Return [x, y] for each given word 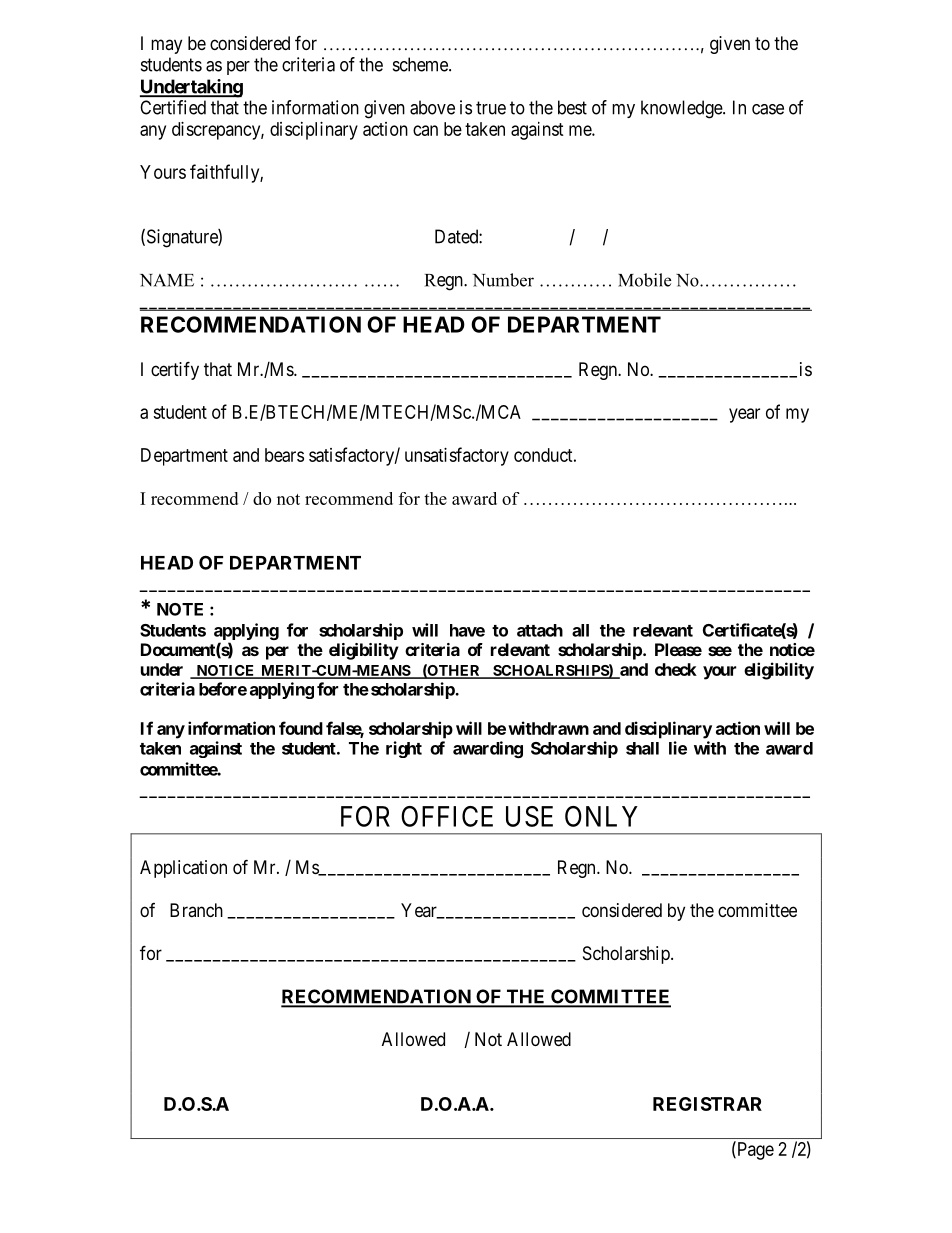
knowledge [682, 109]
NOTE [180, 609]
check [676, 669]
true [491, 108]
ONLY [601, 816]
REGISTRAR [707, 1104]
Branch [196, 910]
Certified [173, 107]
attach [540, 630]
